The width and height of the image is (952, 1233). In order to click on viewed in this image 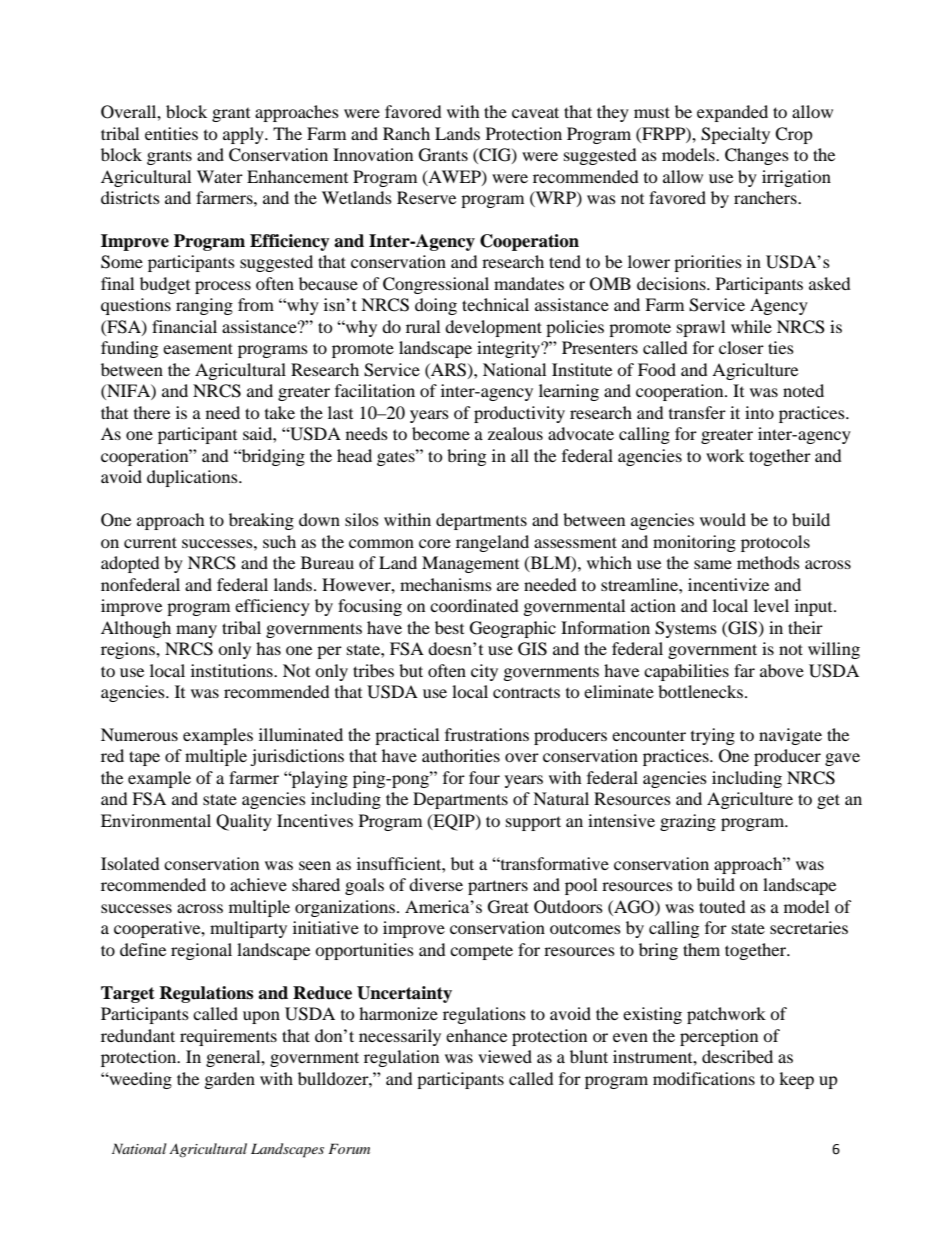, I will do `click(505, 1056)`.
